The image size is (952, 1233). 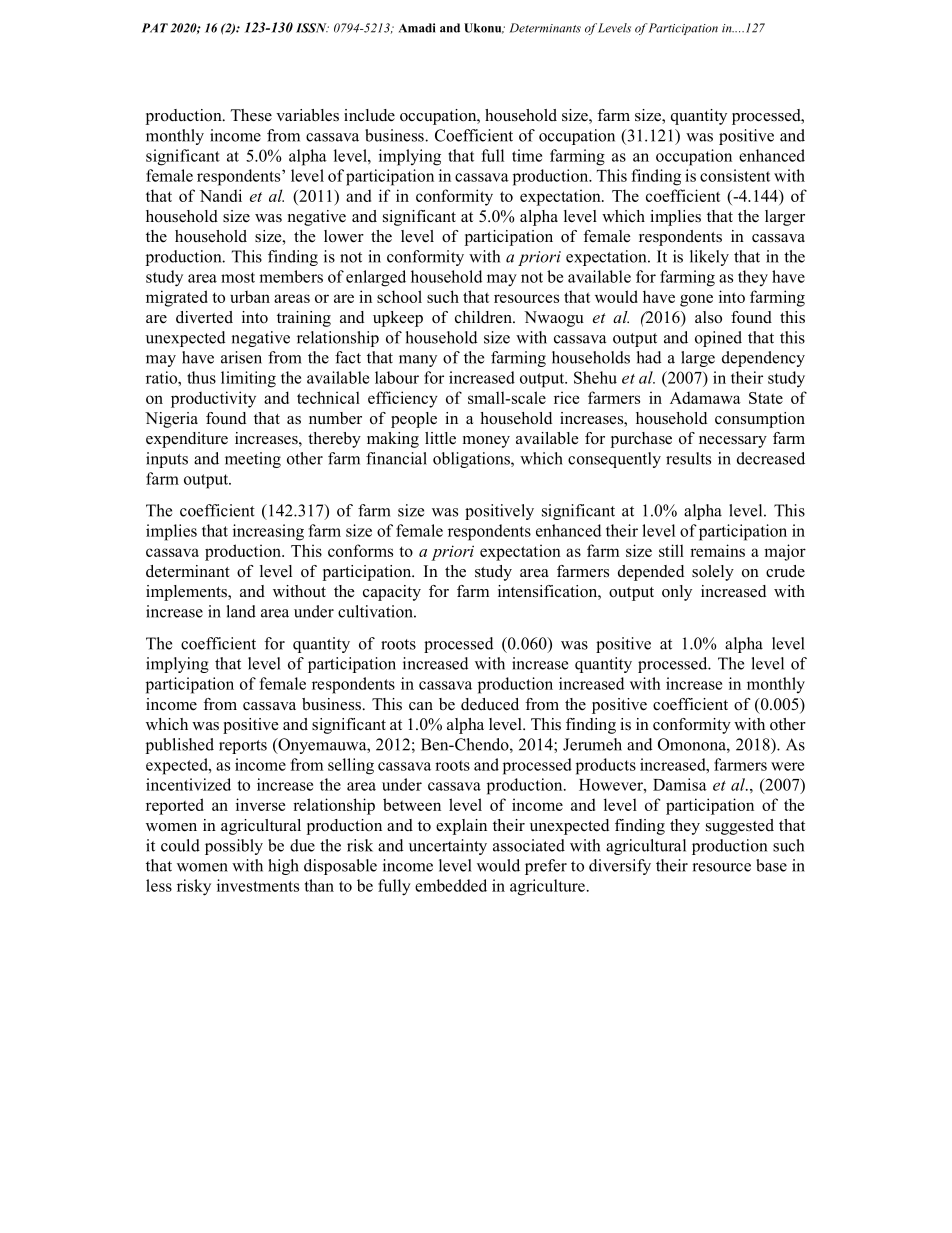 What do you see at coordinates (253, 460) in the image?
I see `meeting` at bounding box center [253, 460].
